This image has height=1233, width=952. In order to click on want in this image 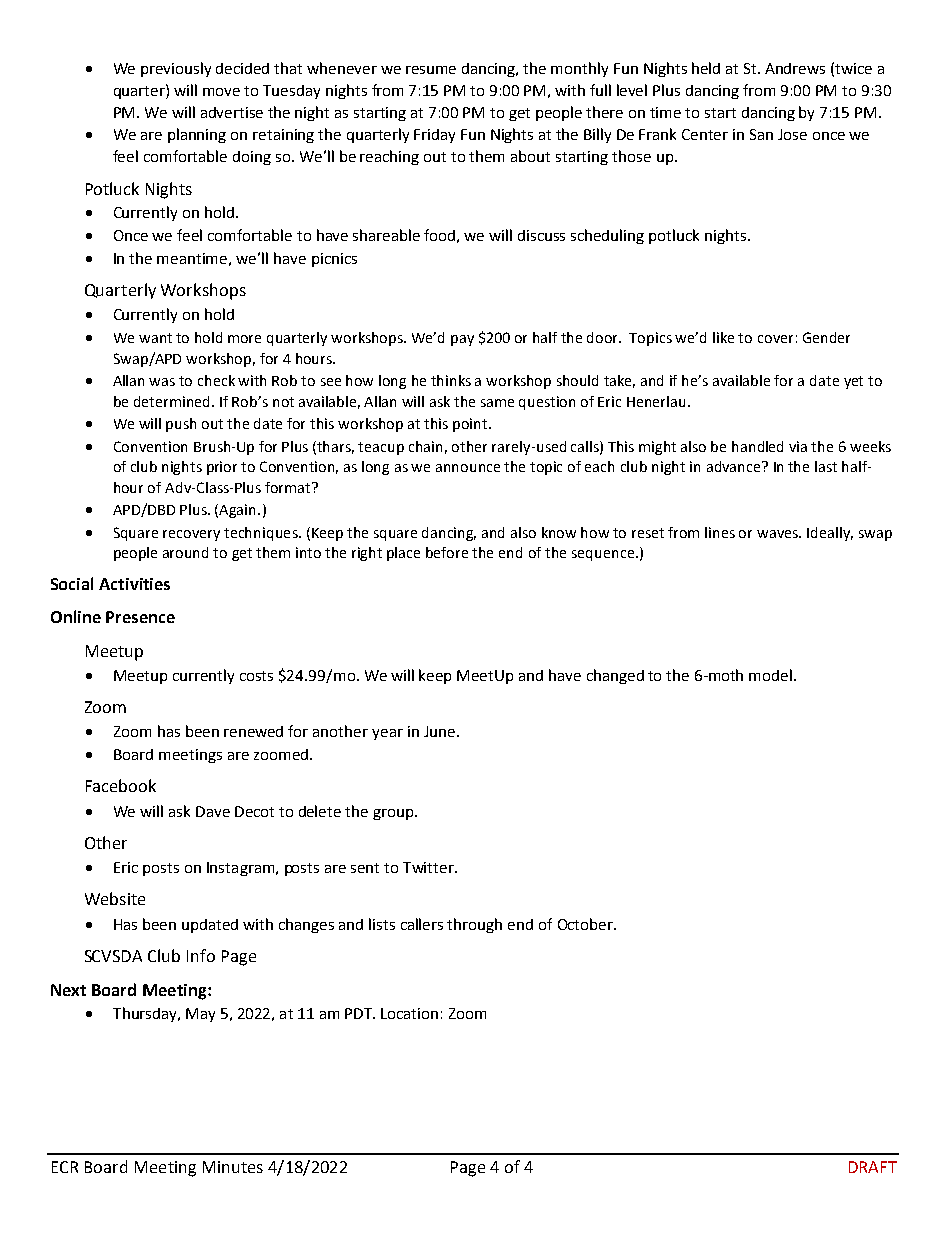, I will do `click(155, 338)`.
